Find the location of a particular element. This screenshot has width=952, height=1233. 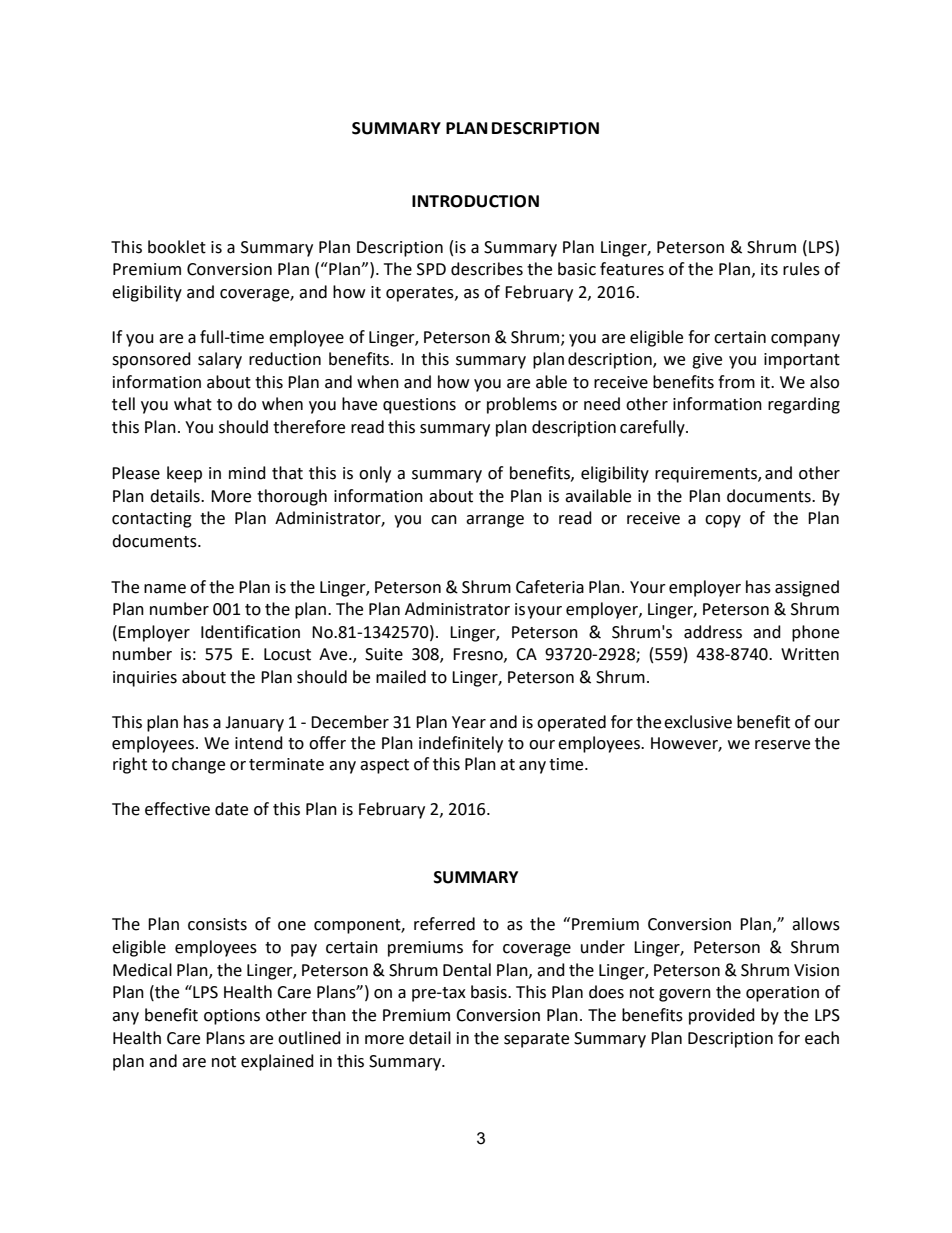

keep is located at coordinates (184, 474).
